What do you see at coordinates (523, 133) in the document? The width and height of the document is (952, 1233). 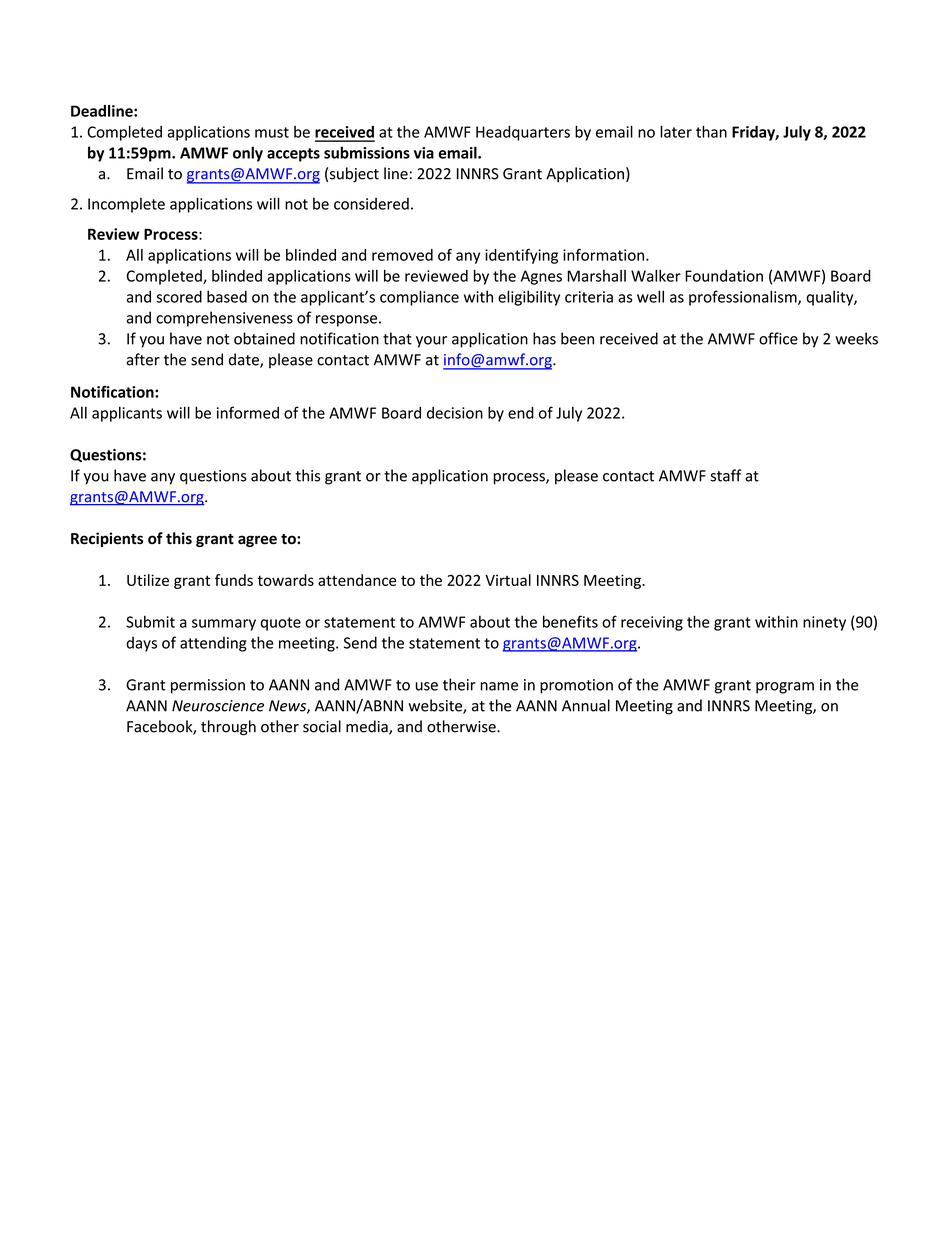 I see `Headquarters` at bounding box center [523, 133].
